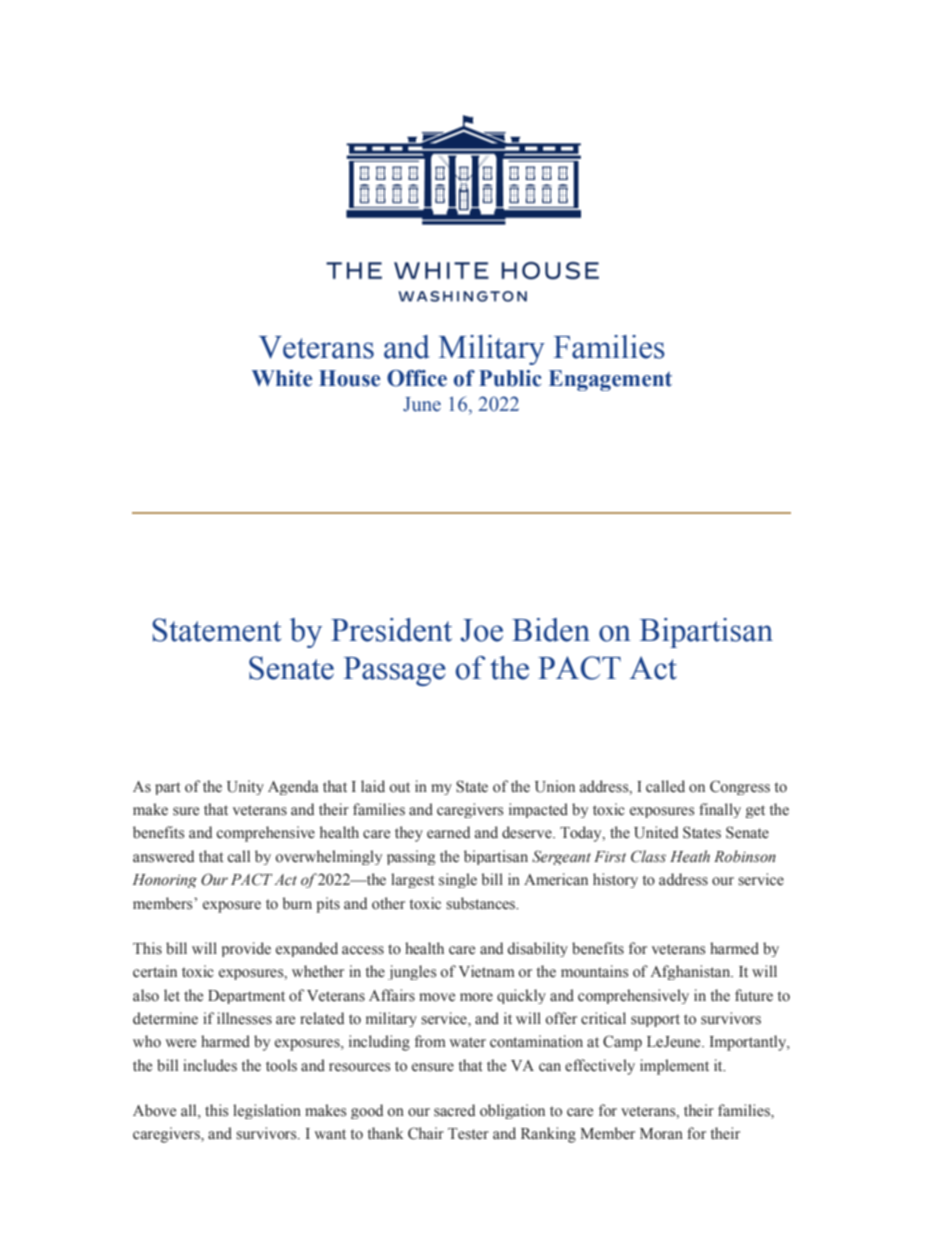  Describe the element at coordinates (610, 380) in the screenshot. I see `Engagement` at that location.
